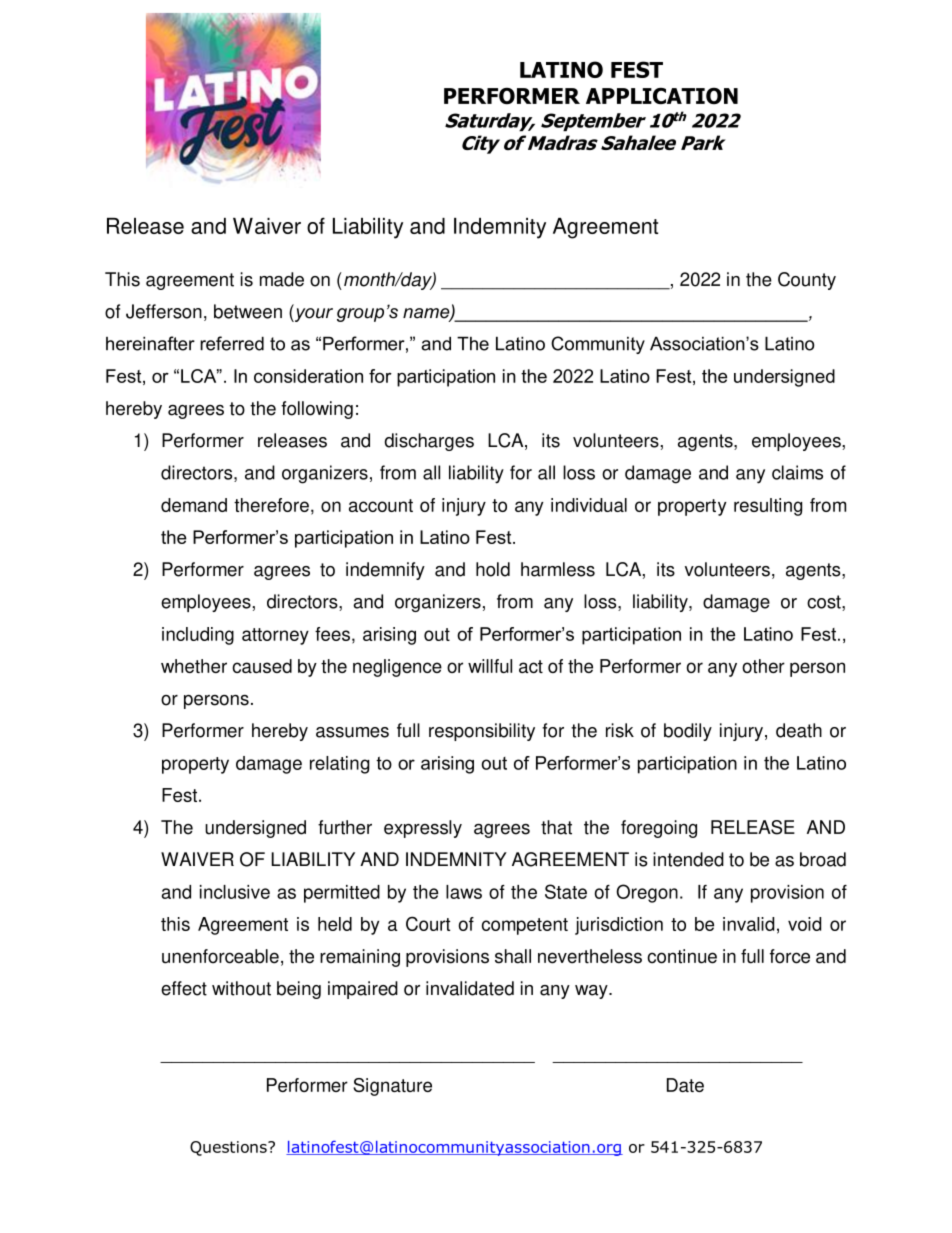  I want to click on Questions, so click(229, 1148).
